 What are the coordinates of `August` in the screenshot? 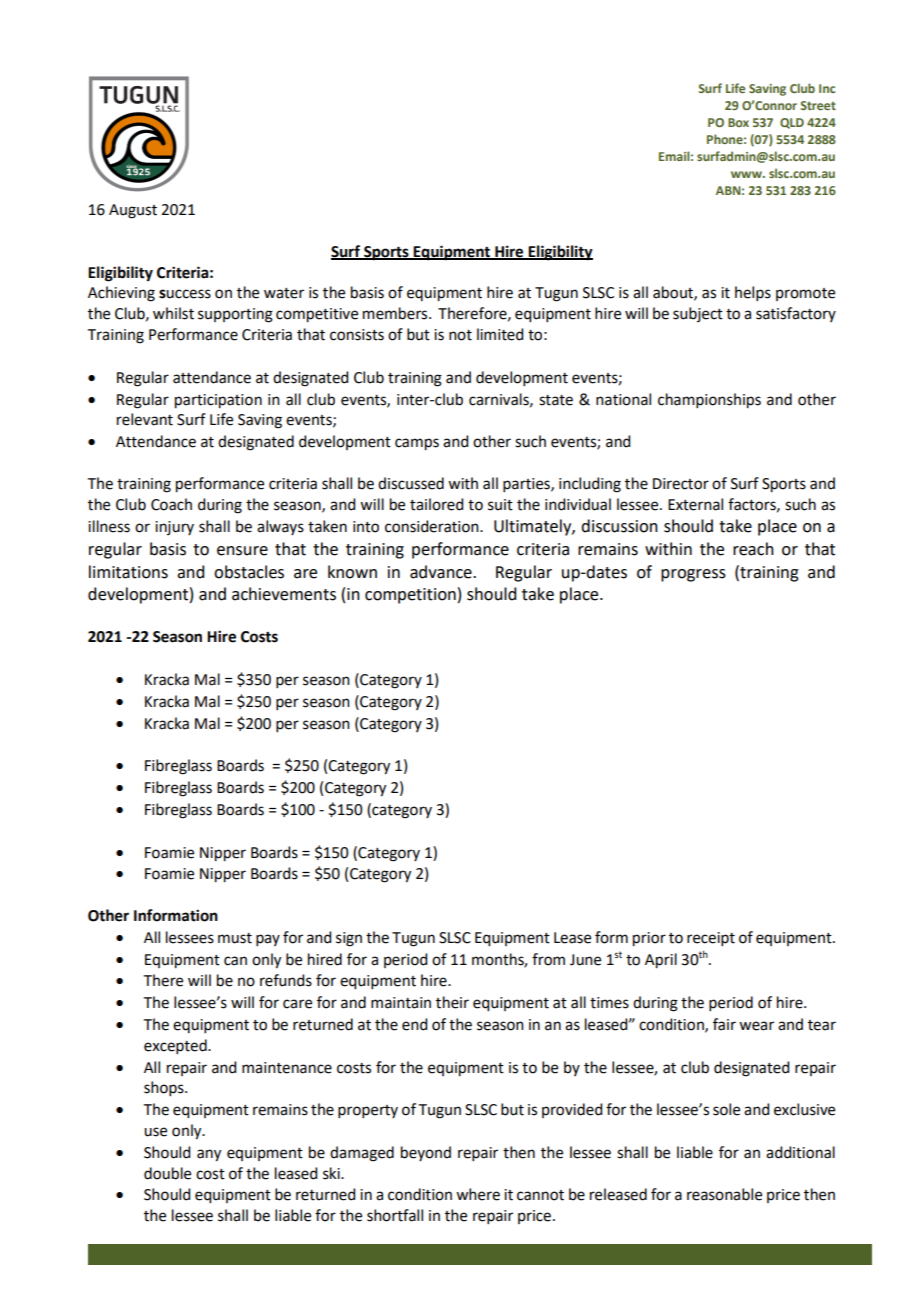 It's located at (133, 211).
